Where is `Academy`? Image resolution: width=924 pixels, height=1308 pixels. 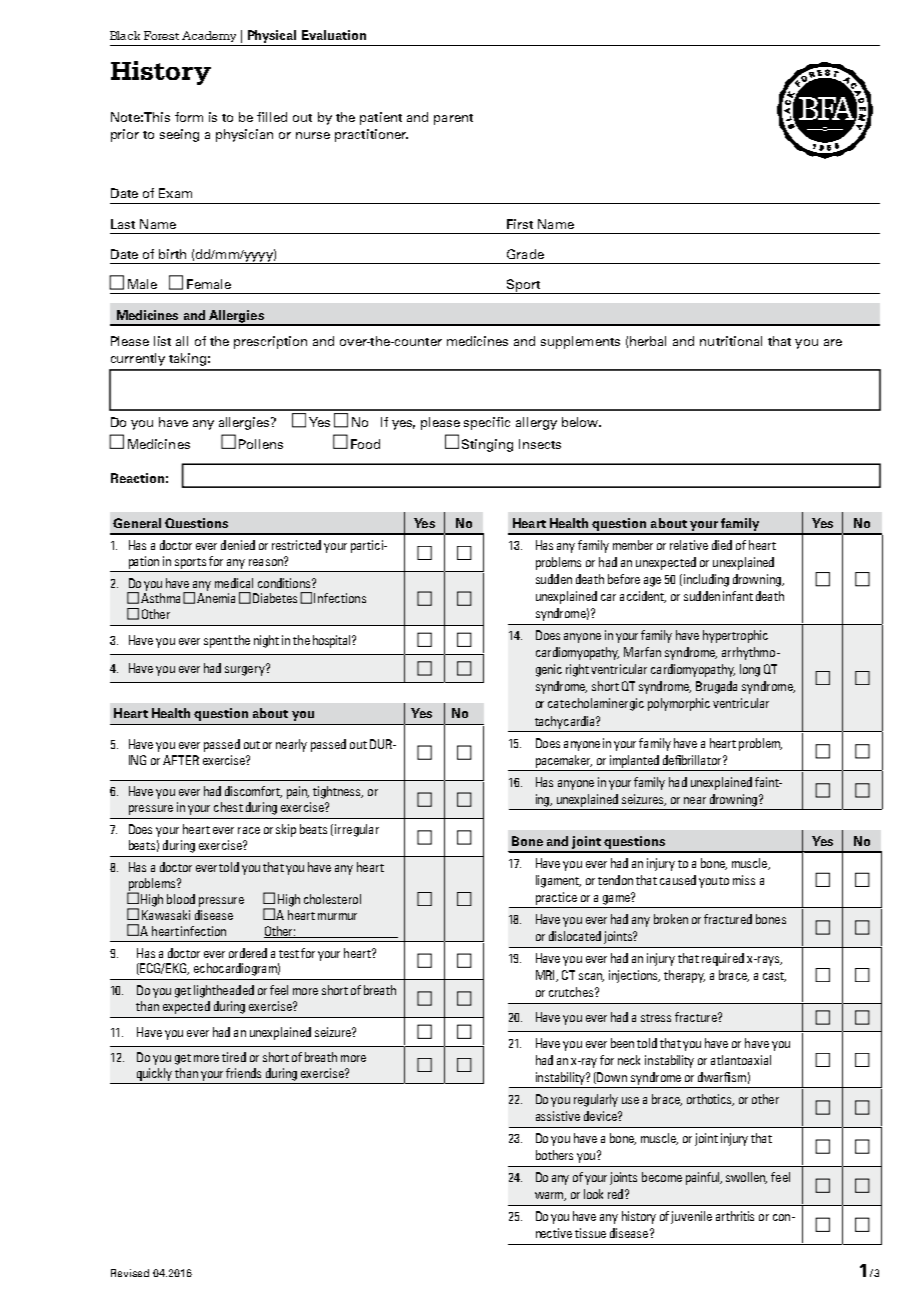
Academy is located at coordinates (209, 36).
